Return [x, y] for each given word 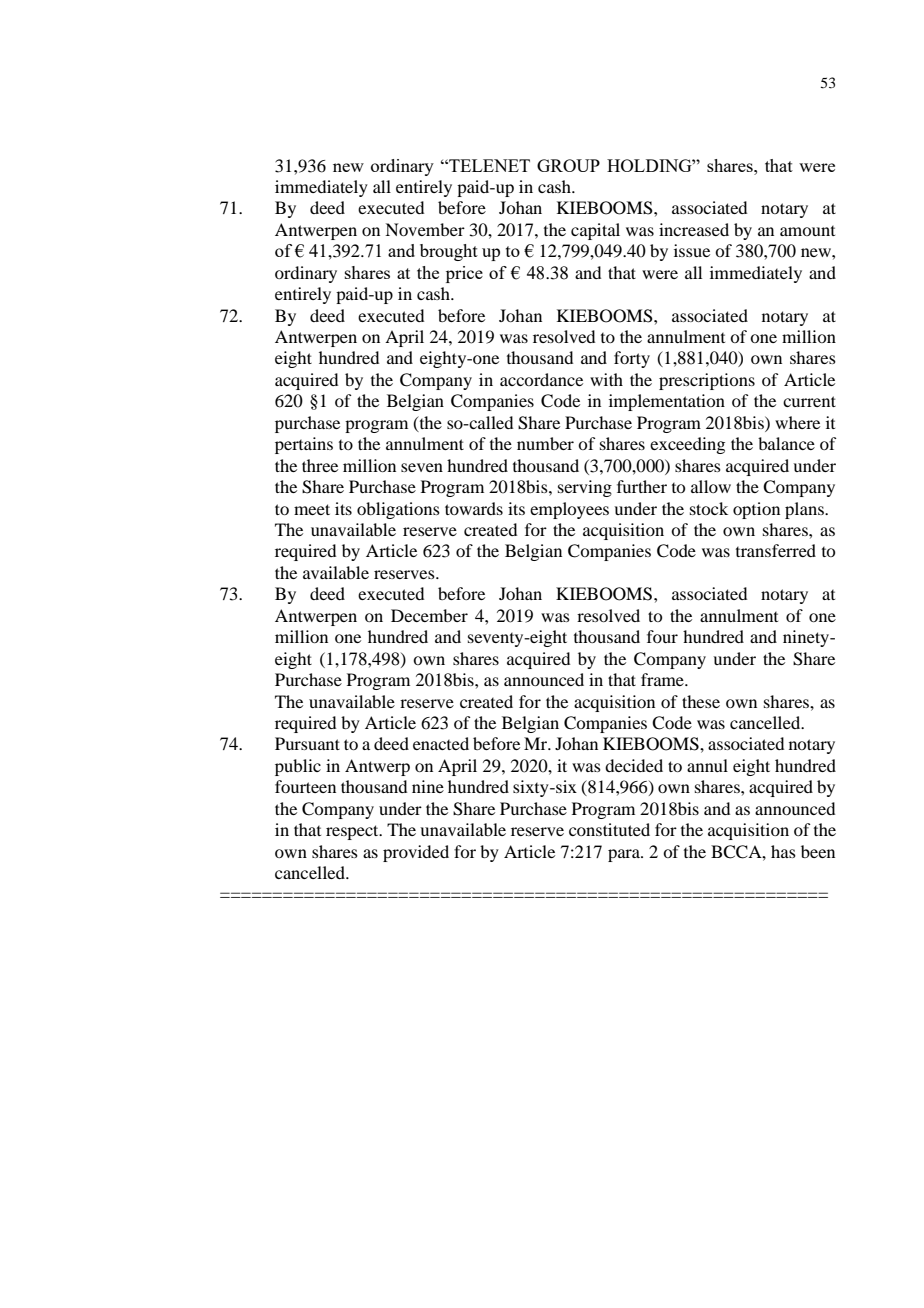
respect [353, 832]
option [756, 510]
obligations [398, 510]
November [425, 229]
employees [569, 510]
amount [807, 231]
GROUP [568, 165]
